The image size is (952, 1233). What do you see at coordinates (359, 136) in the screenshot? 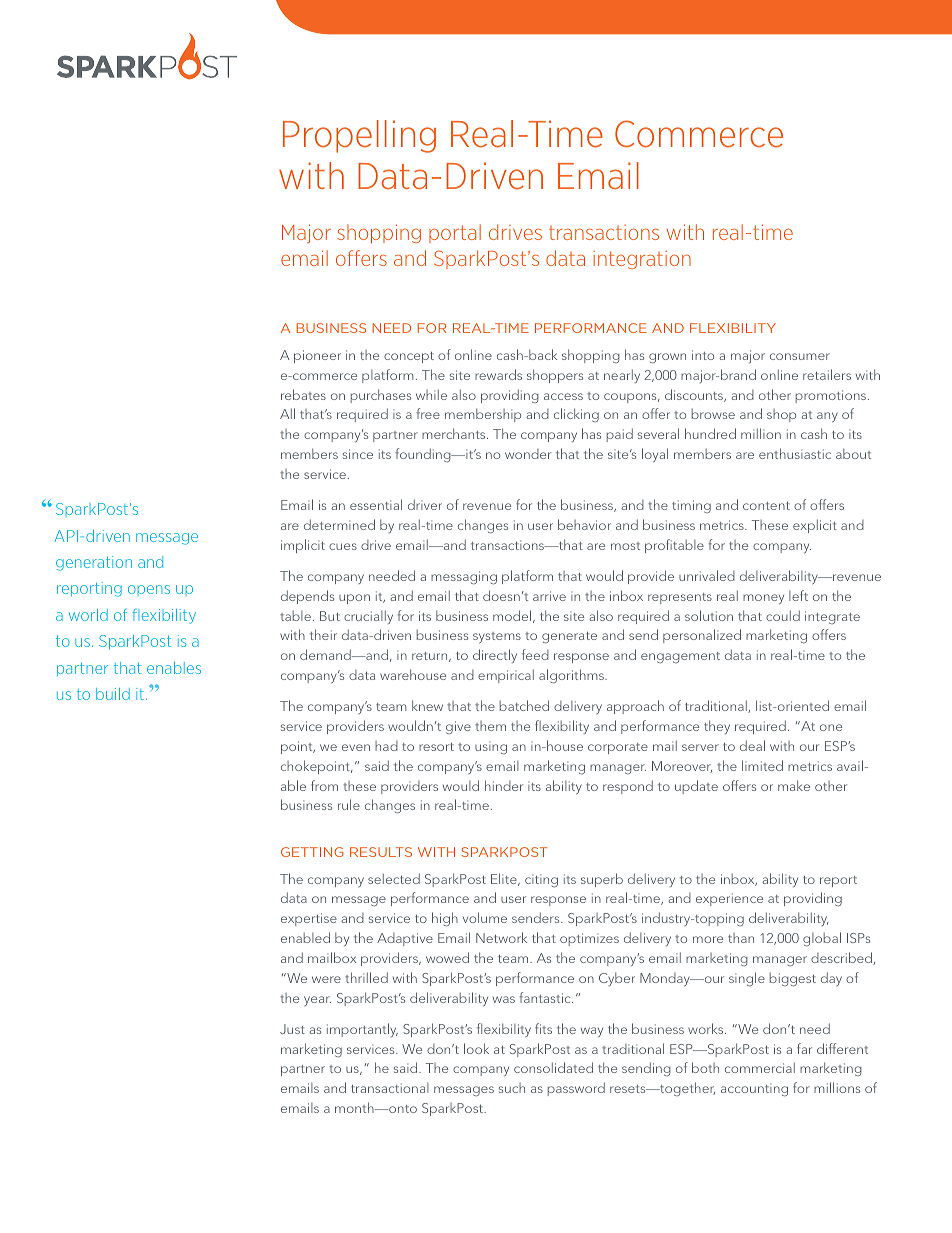
I see `Propelling` at bounding box center [359, 136].
